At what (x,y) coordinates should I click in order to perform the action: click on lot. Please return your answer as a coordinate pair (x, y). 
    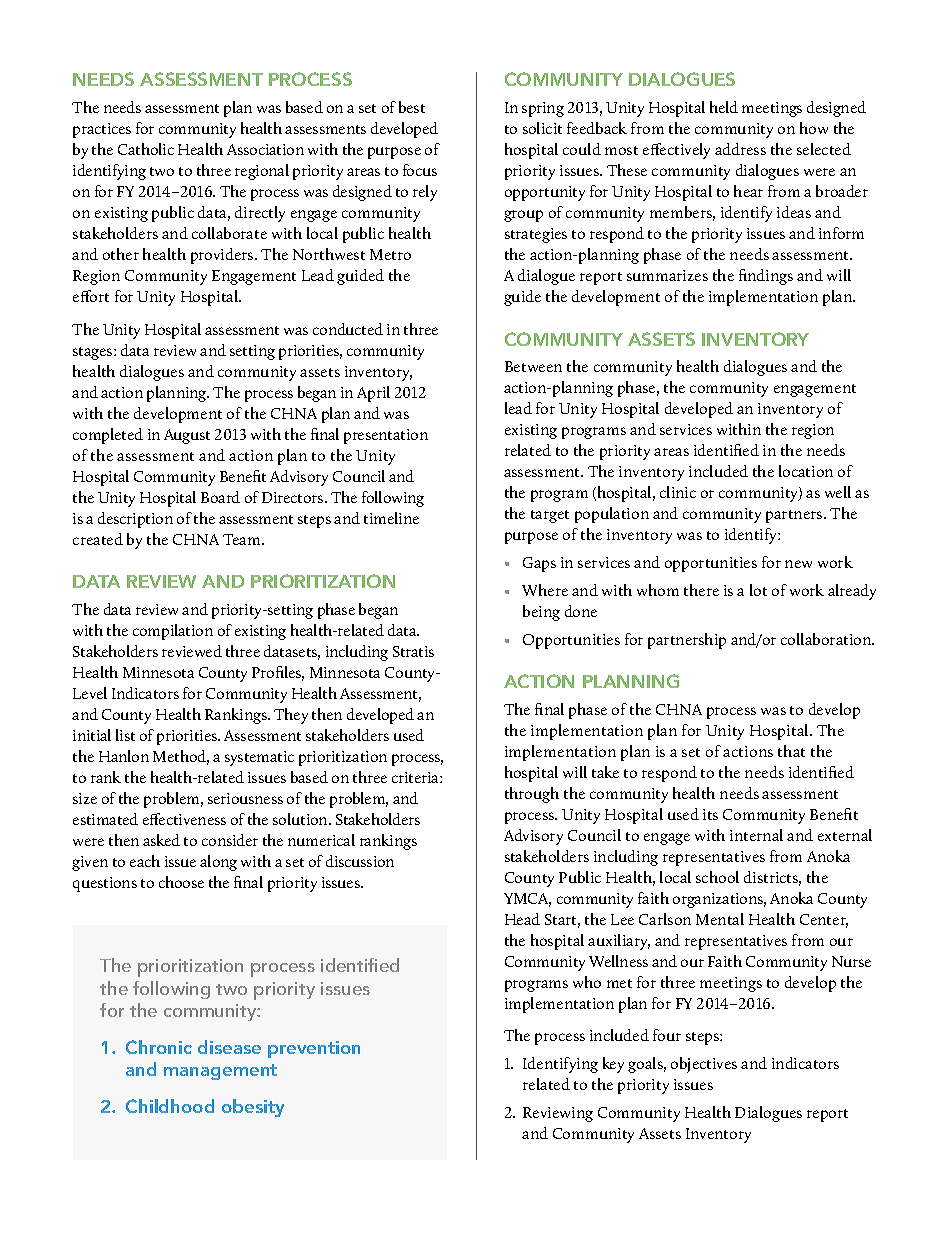
    Looking at the image, I should click on (758, 590).
